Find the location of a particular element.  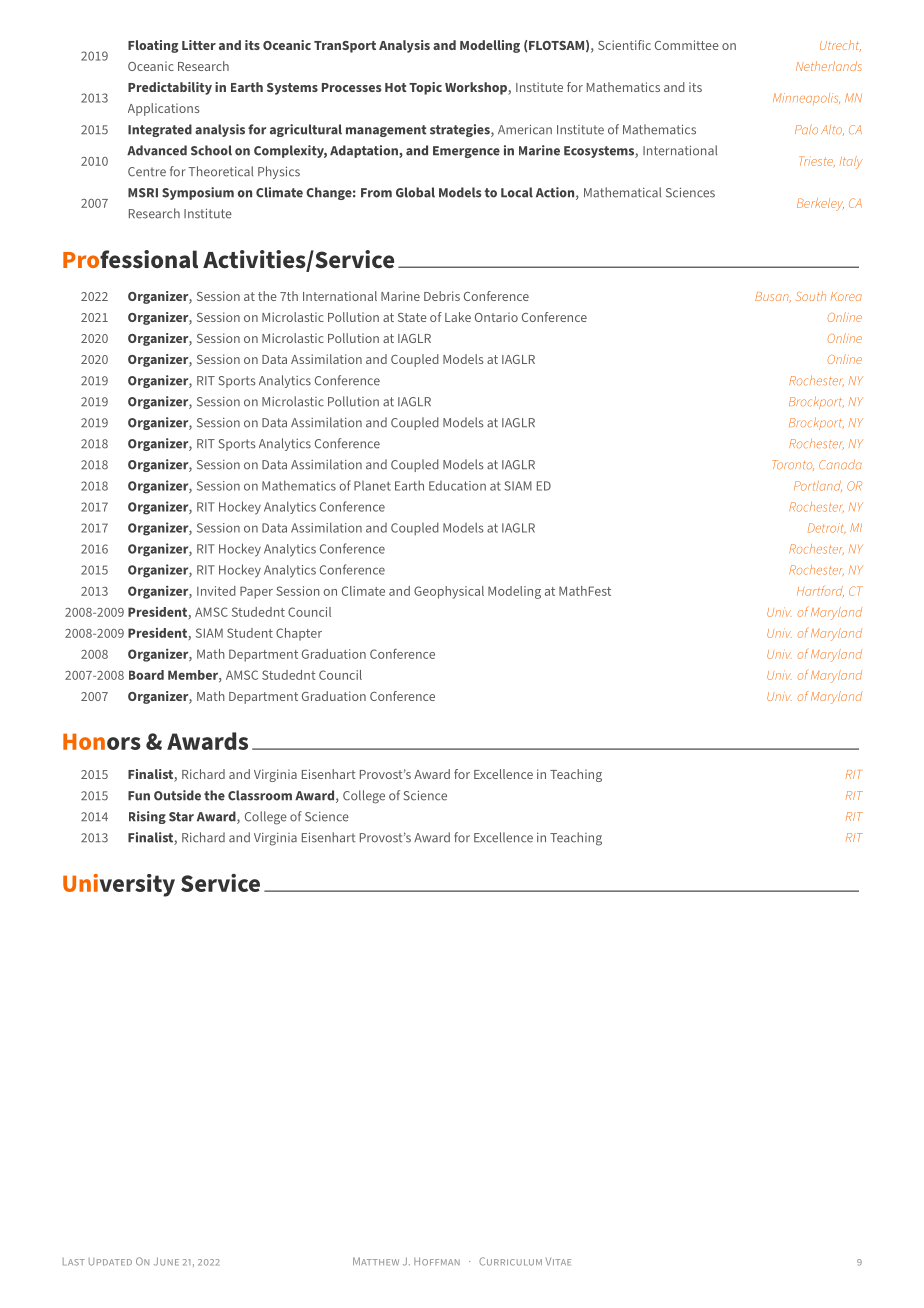

Minneapolis is located at coordinates (806, 99).
